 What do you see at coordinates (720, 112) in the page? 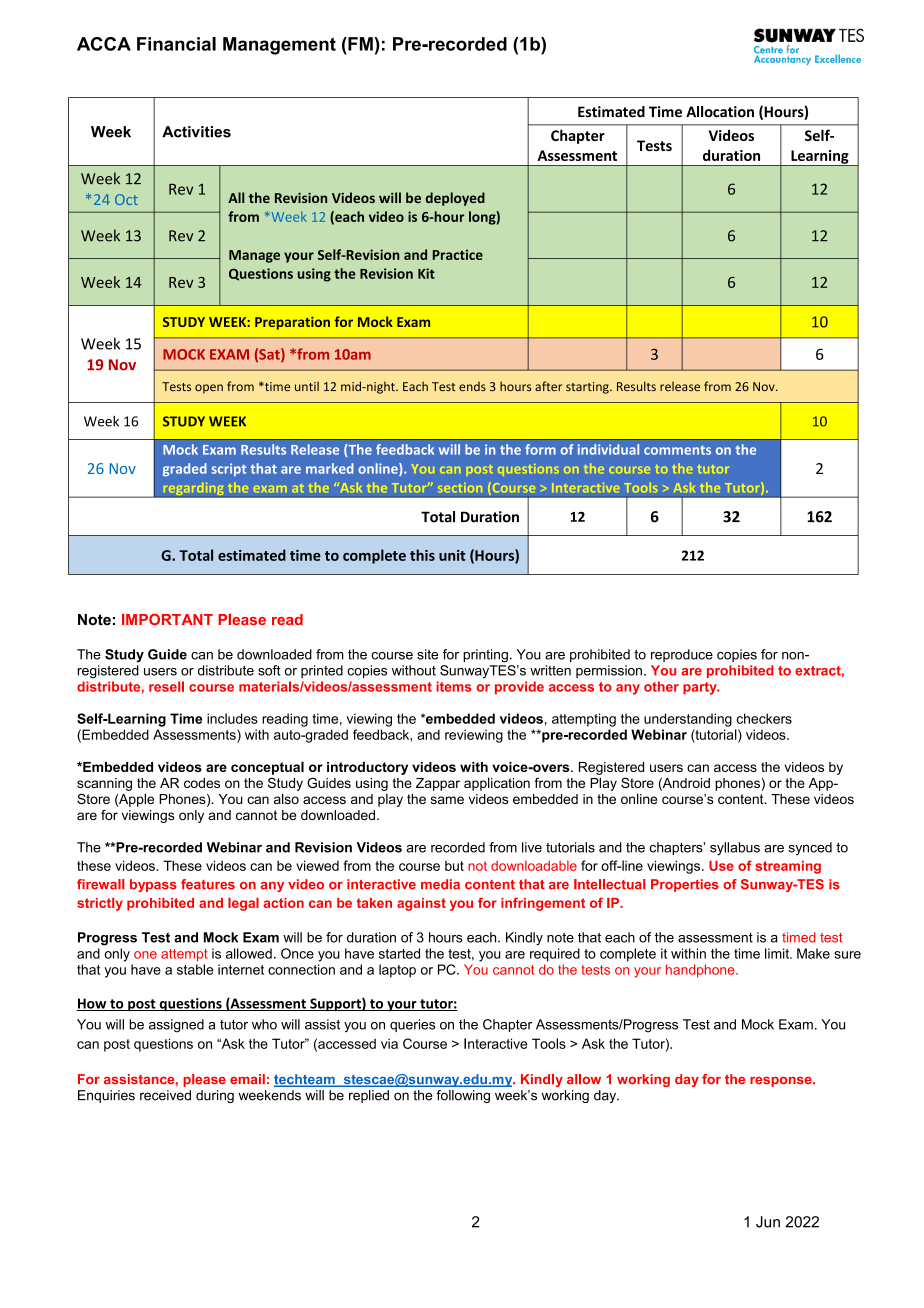
I see `Allocation` at bounding box center [720, 112].
